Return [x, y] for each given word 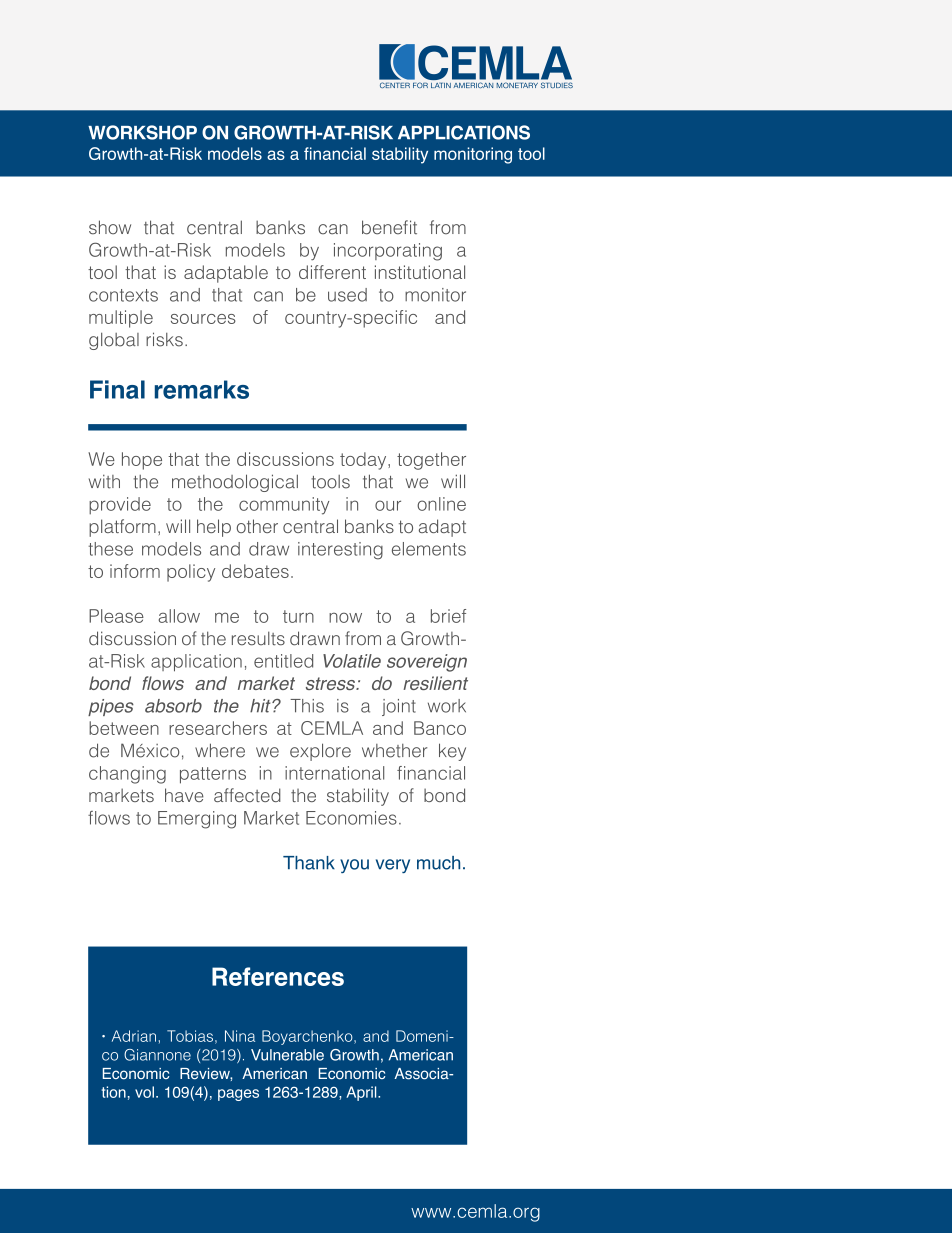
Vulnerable [287, 1055]
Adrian [134, 1036]
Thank [309, 863]
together [431, 461]
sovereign [427, 663]
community [284, 506]
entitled [283, 661]
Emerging [197, 820]
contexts [123, 295]
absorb [173, 706]
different [332, 272]
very [393, 866]
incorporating [388, 252]
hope [142, 461]
